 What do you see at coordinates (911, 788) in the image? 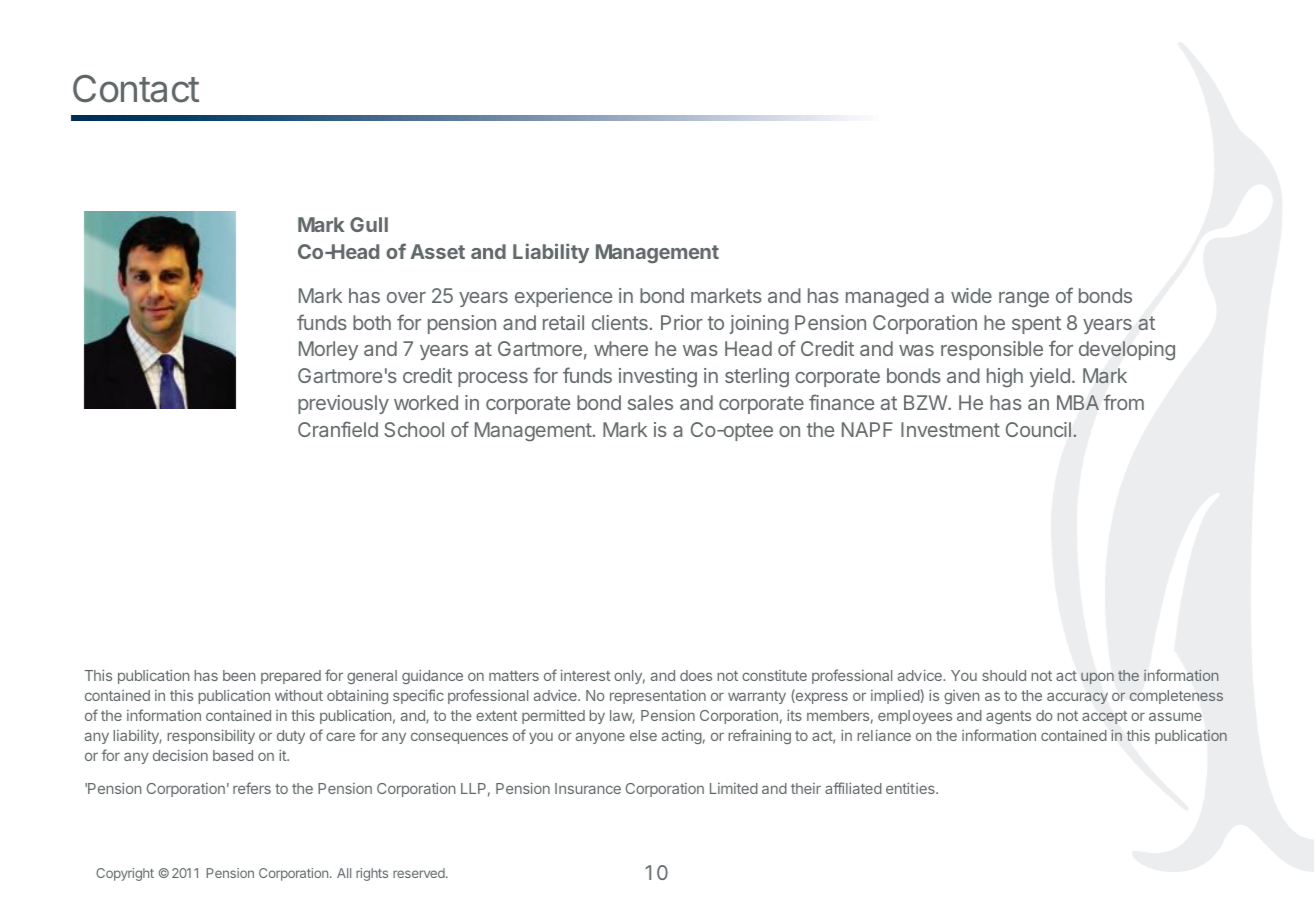
I see `entities` at bounding box center [911, 788].
